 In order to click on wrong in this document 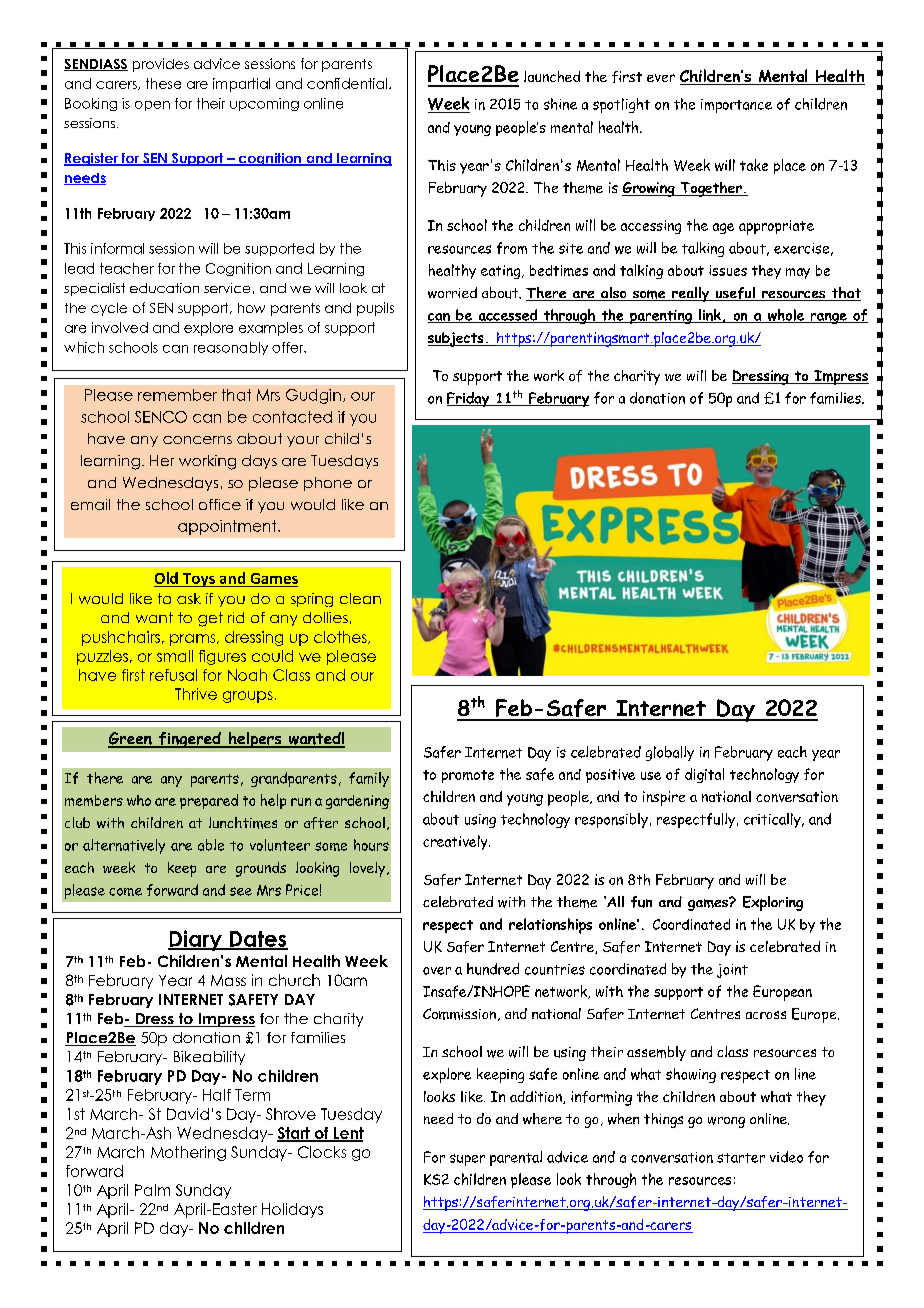, I will do `click(726, 1122)`.
